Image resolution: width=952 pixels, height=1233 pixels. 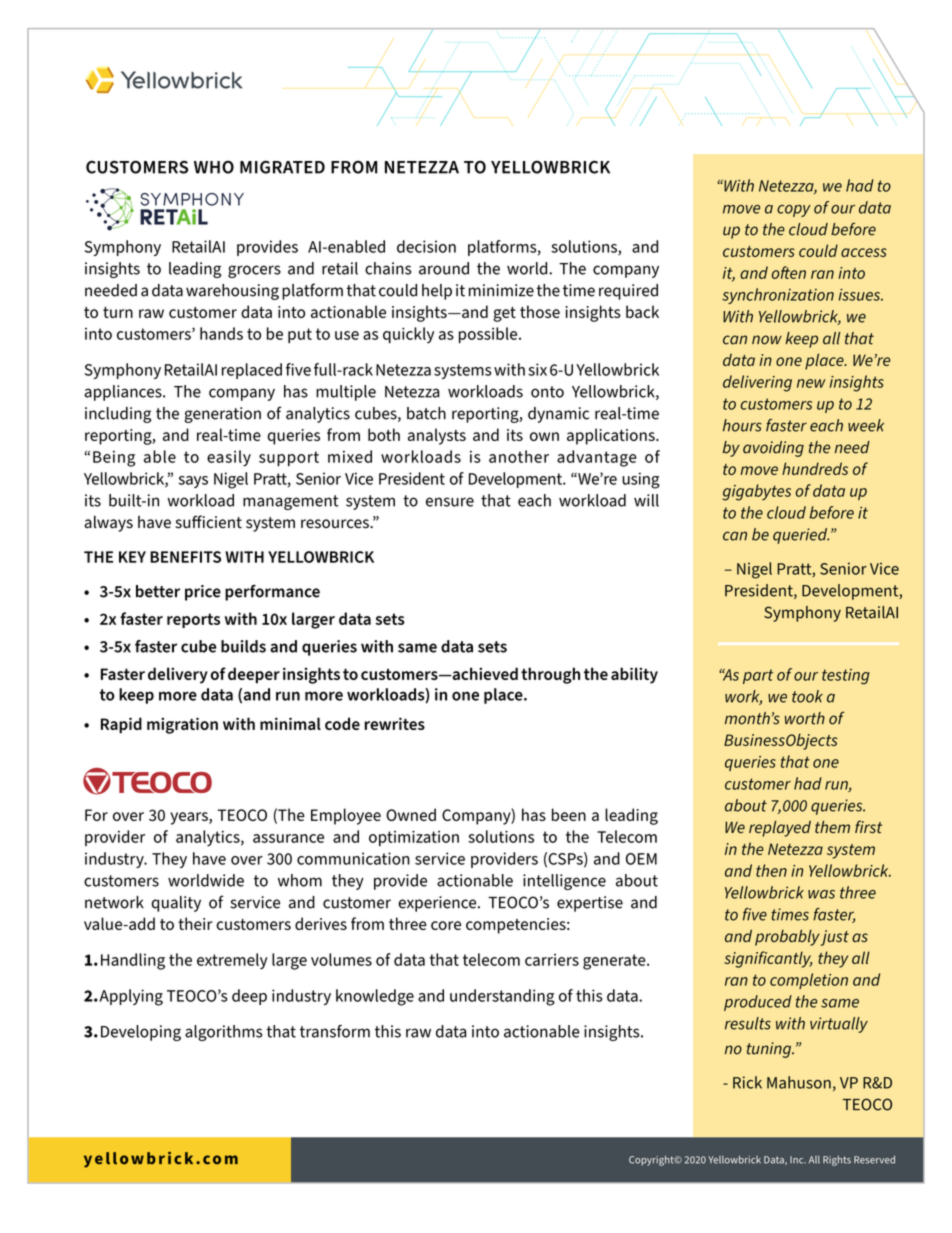 What do you see at coordinates (450, 502) in the screenshot?
I see `ensure` at bounding box center [450, 502].
